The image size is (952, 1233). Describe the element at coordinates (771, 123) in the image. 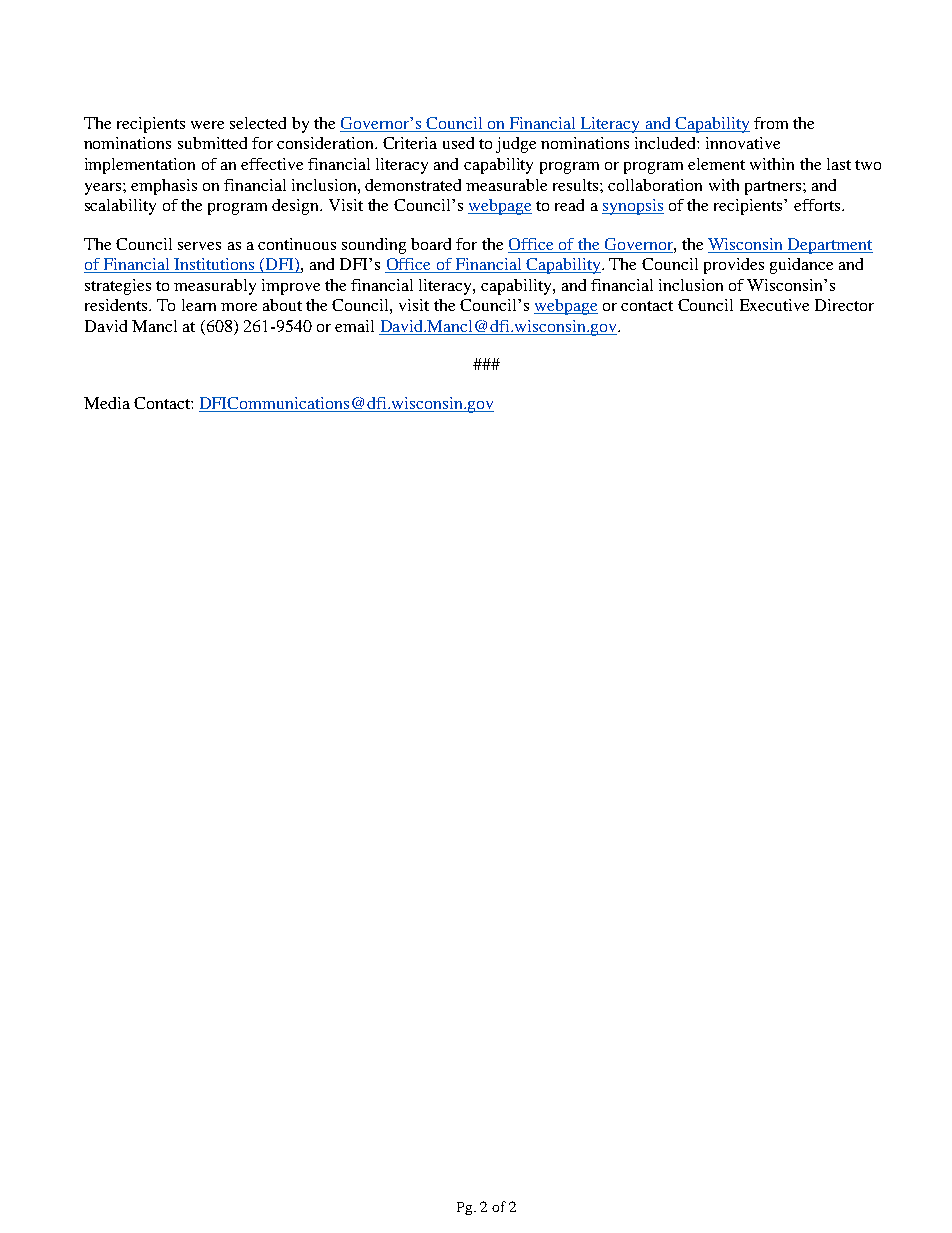

I see `from` at that location.
